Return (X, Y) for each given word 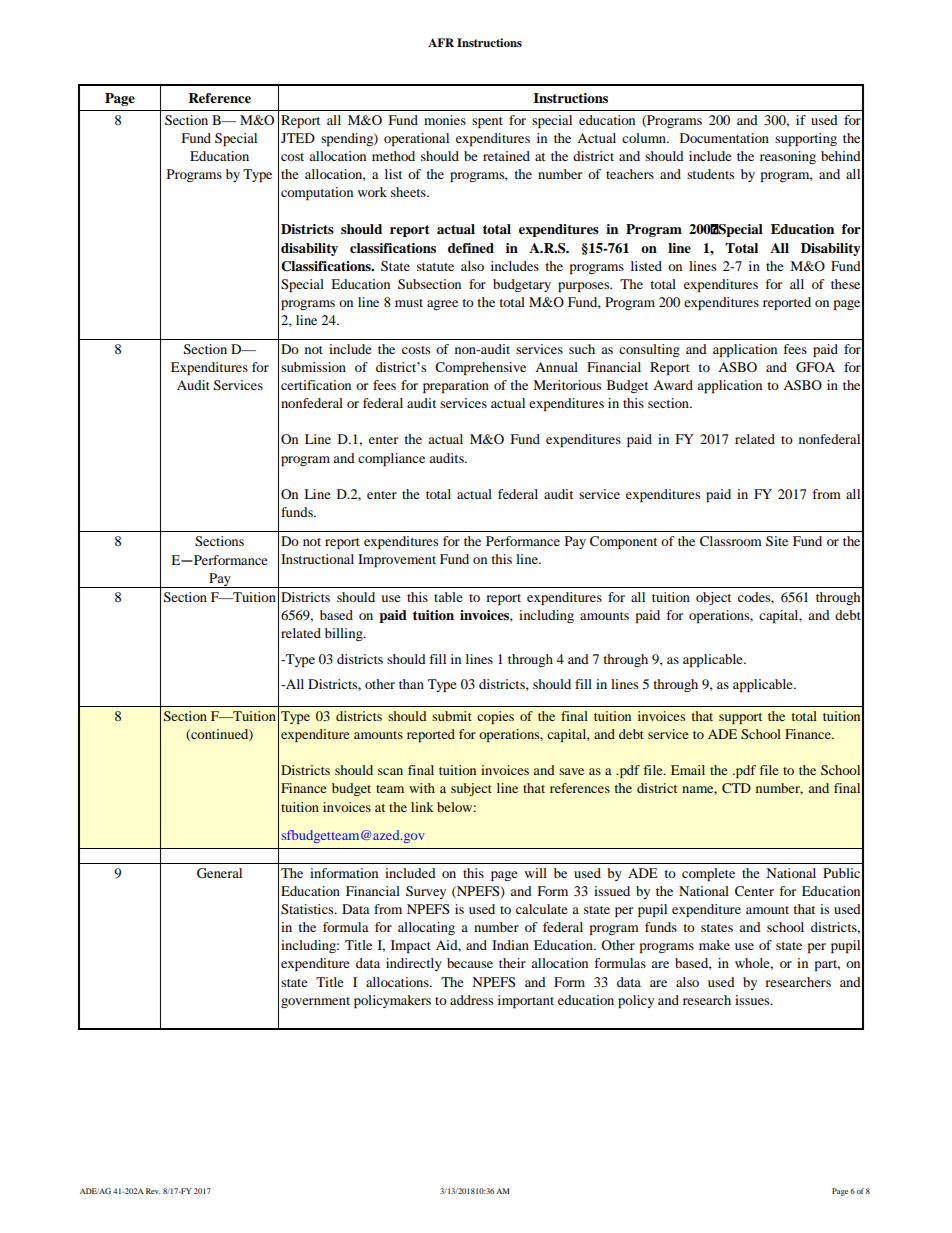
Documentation (724, 138)
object (713, 598)
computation (317, 193)
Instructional (317, 559)
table (448, 597)
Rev (153, 1191)
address (471, 1000)
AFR (441, 42)
